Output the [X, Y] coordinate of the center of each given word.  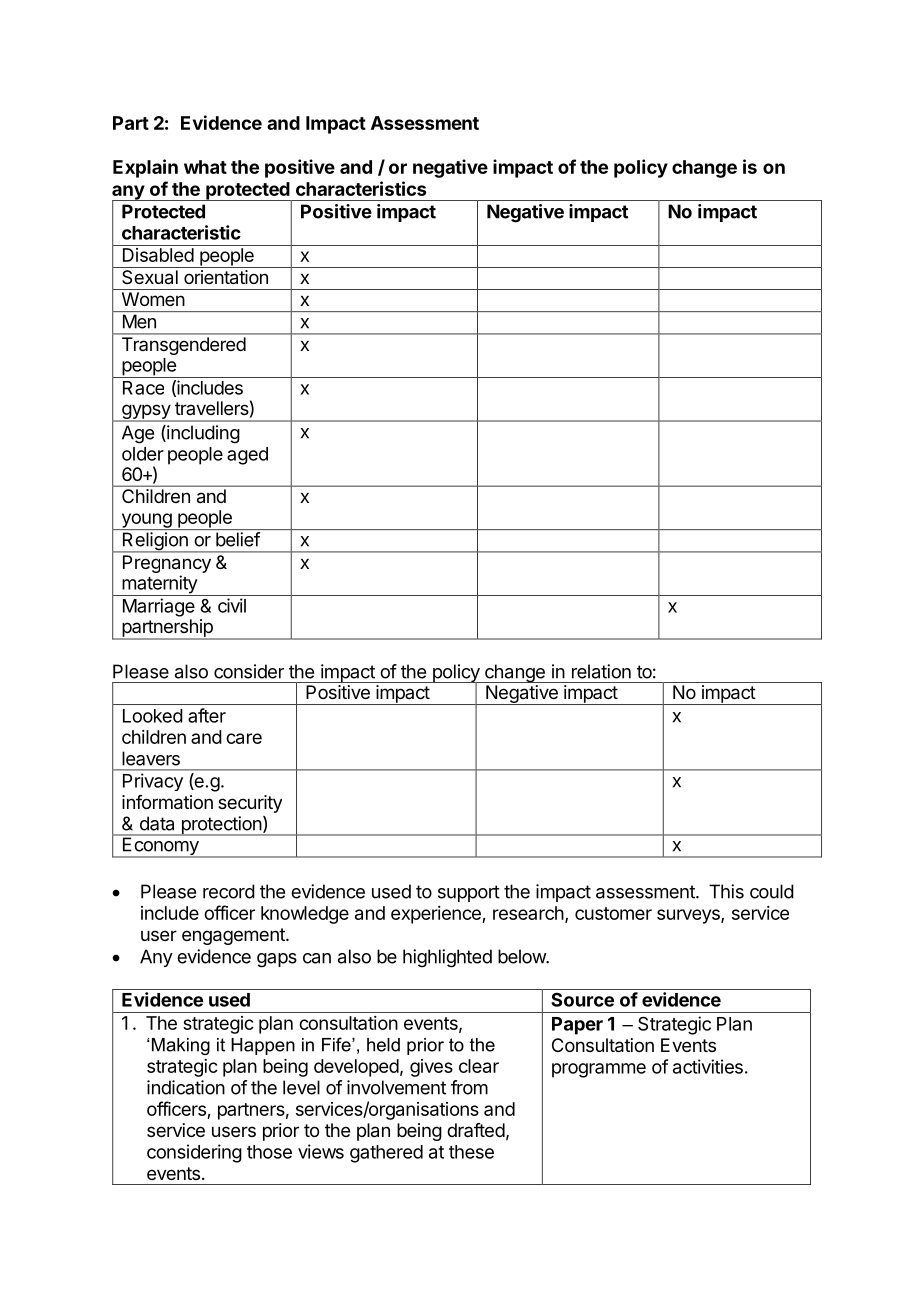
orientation [226, 277]
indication [186, 1087]
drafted [476, 1130]
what [205, 167]
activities [708, 1066]
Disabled [158, 255]
